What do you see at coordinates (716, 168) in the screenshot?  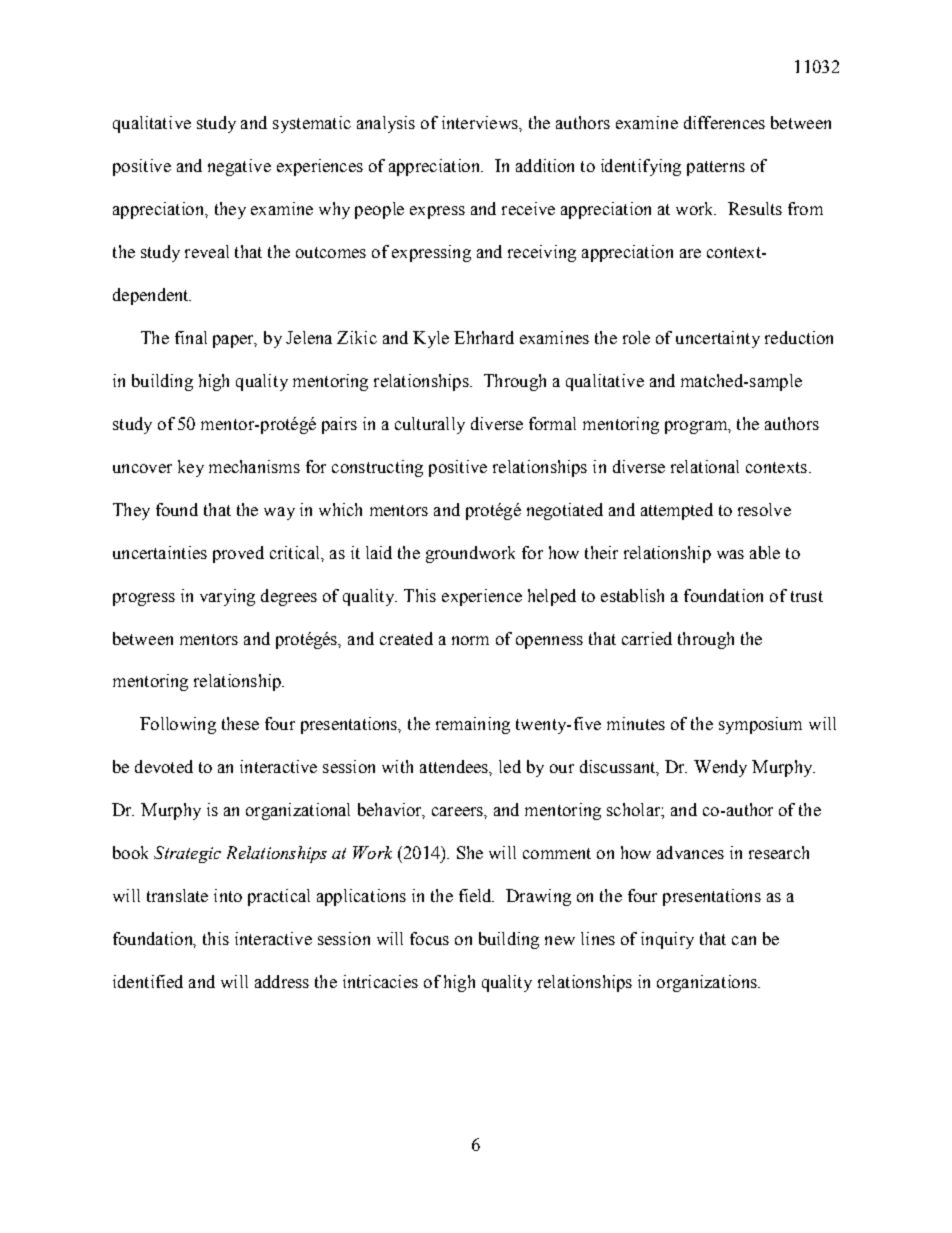 I see `patterns` at bounding box center [716, 168].
